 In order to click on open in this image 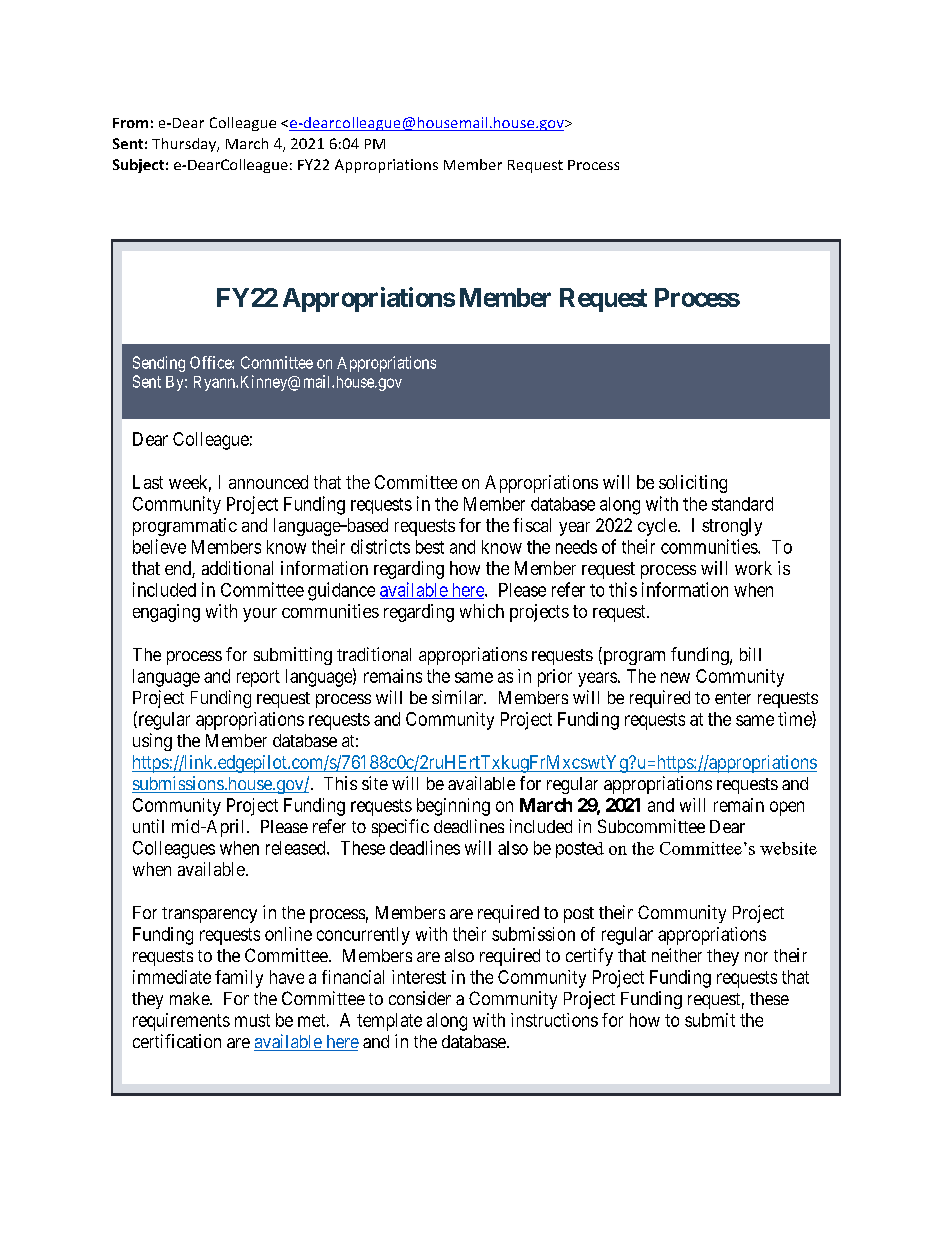, I will do `click(787, 808)`.
